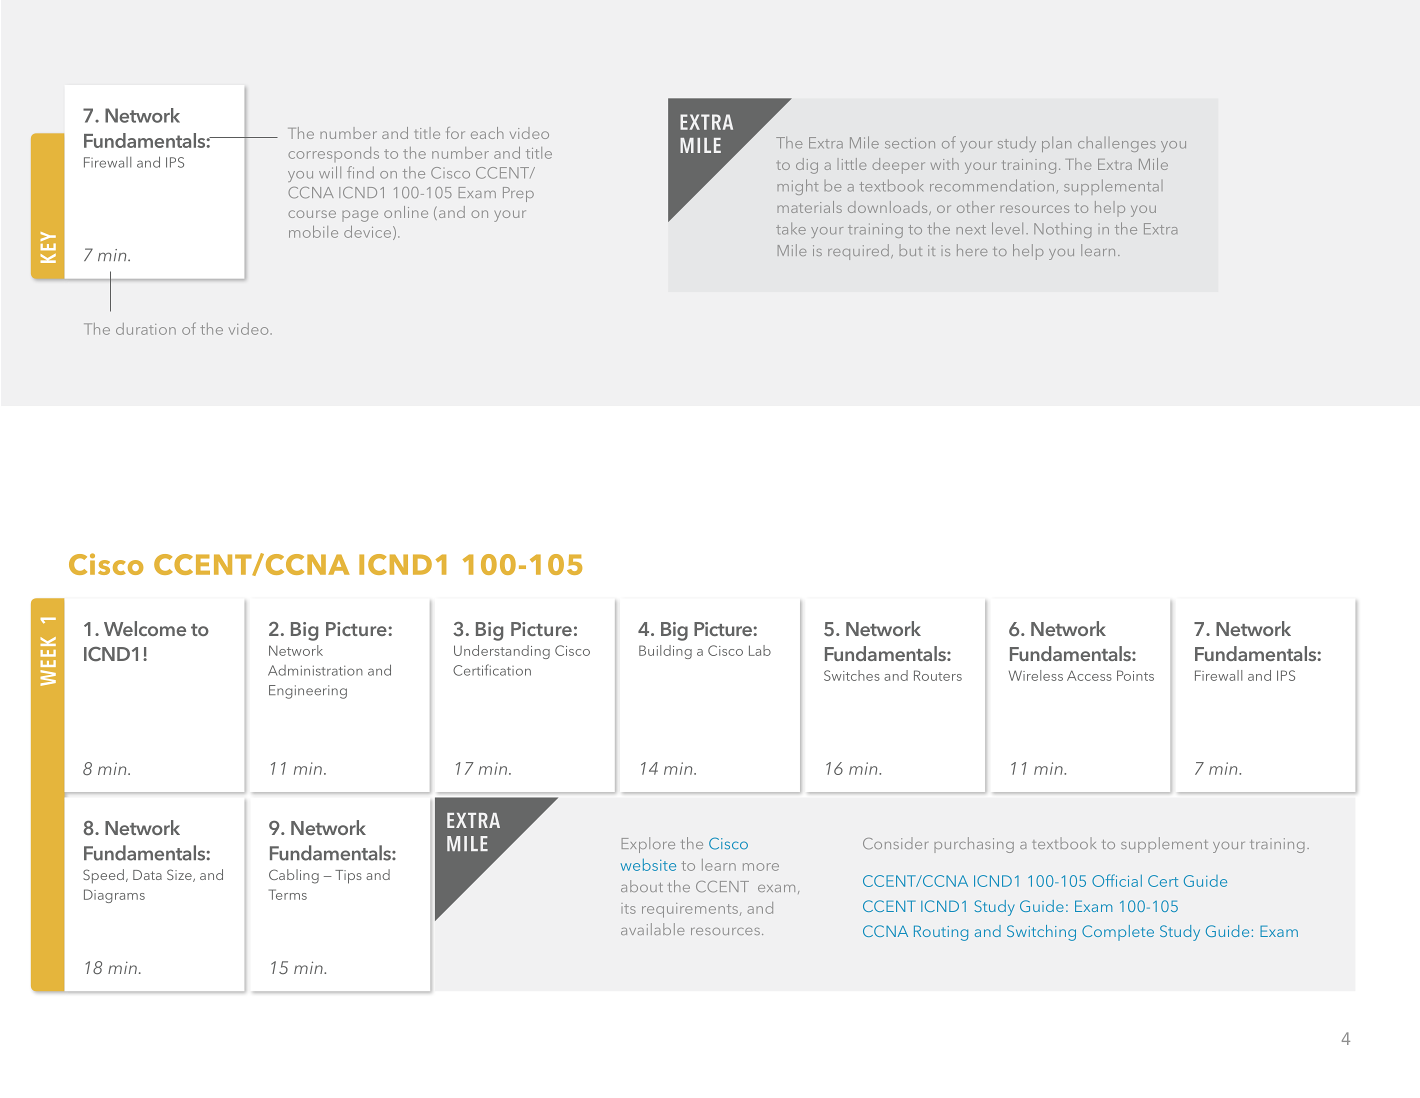 The width and height of the screenshot is (1420, 1098). What do you see at coordinates (146, 329) in the screenshot?
I see `duration` at bounding box center [146, 329].
